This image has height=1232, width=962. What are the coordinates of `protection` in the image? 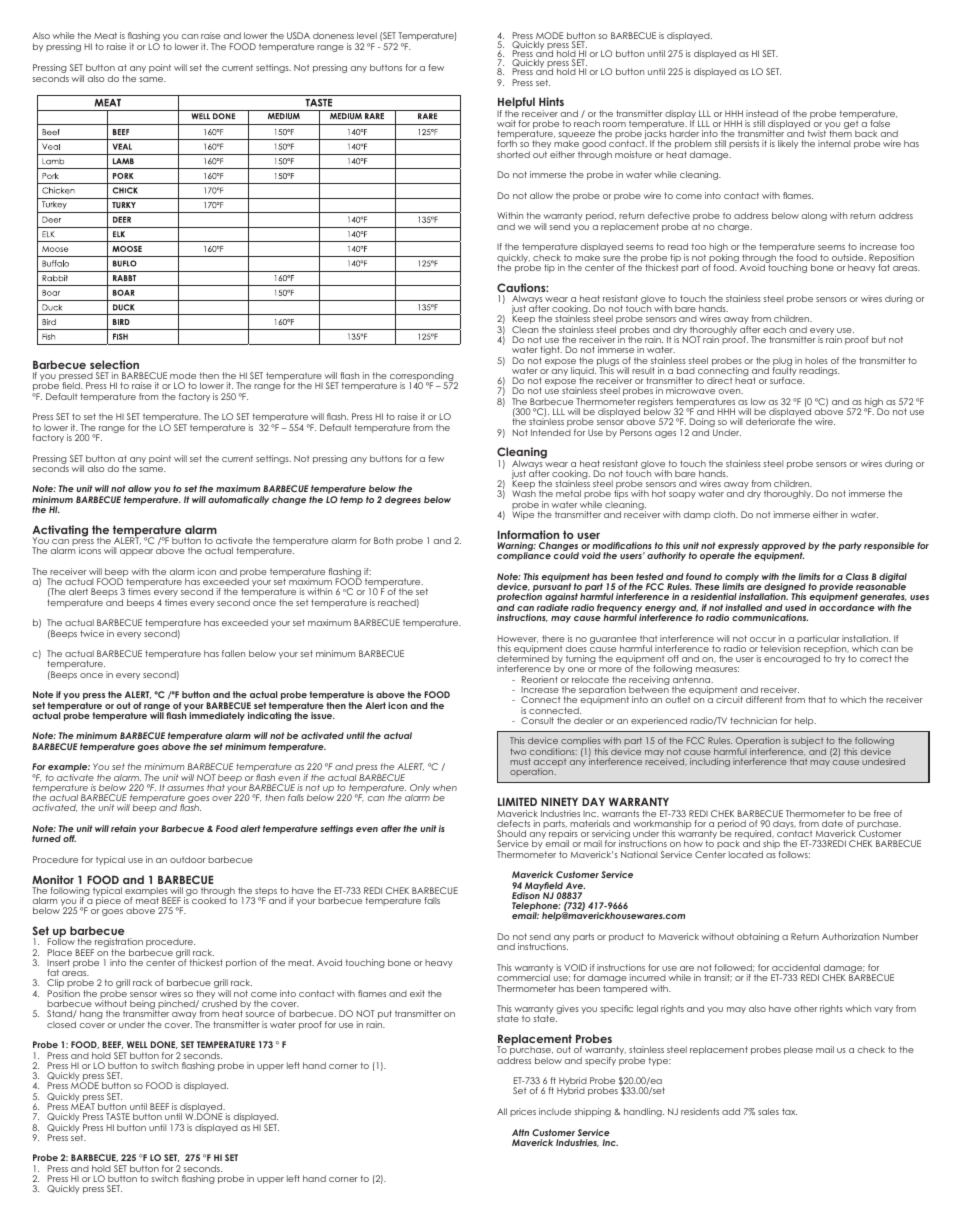 It's located at (519, 599).
